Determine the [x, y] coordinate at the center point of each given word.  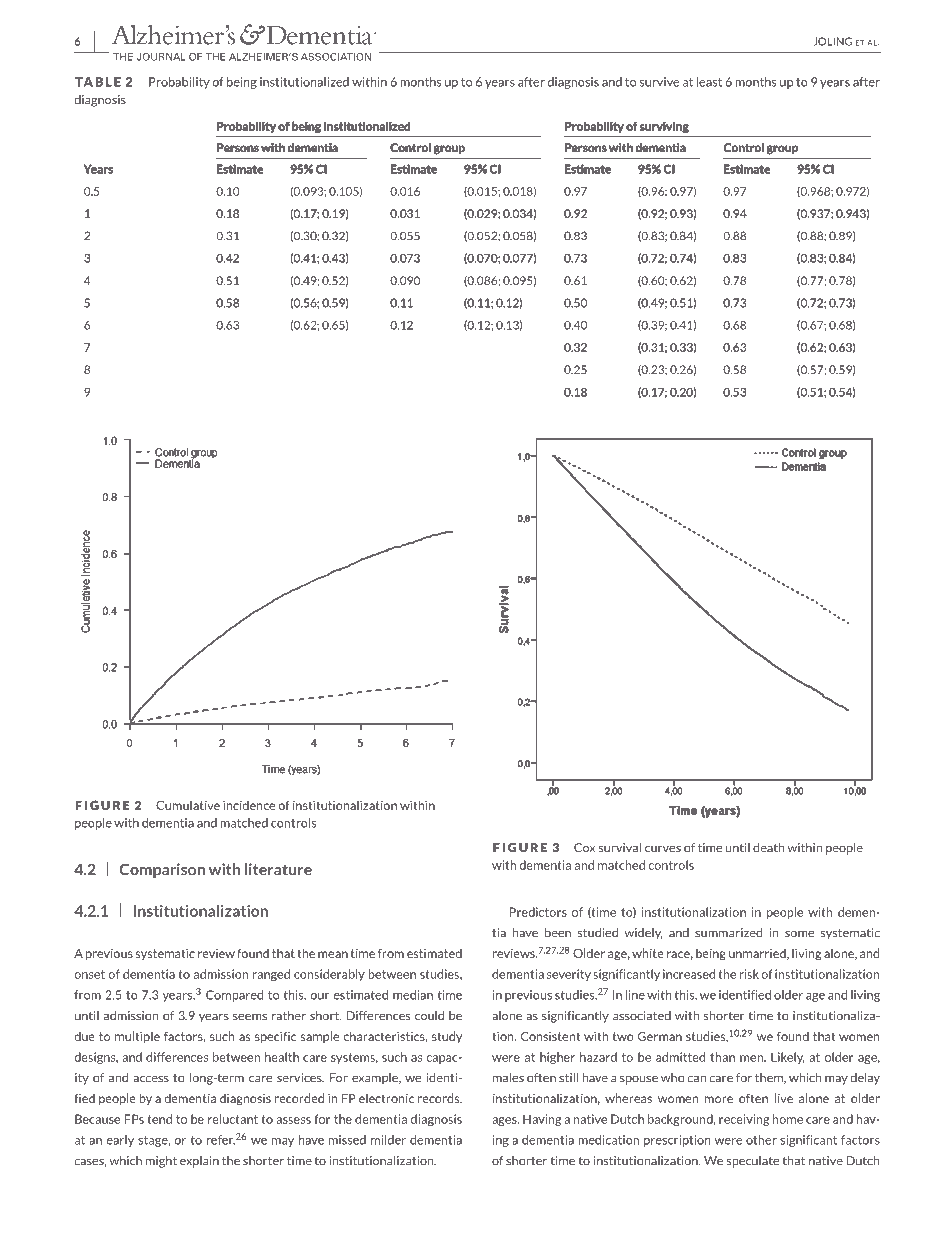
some [799, 934]
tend [159, 1119]
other [761, 1140]
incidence [249, 805]
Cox [584, 848]
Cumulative [188, 805]
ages [505, 1121]
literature [278, 869]
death [769, 848]
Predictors [538, 912]
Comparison [162, 870]
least [709, 82]
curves [663, 849]
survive [659, 82]
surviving [664, 127]
